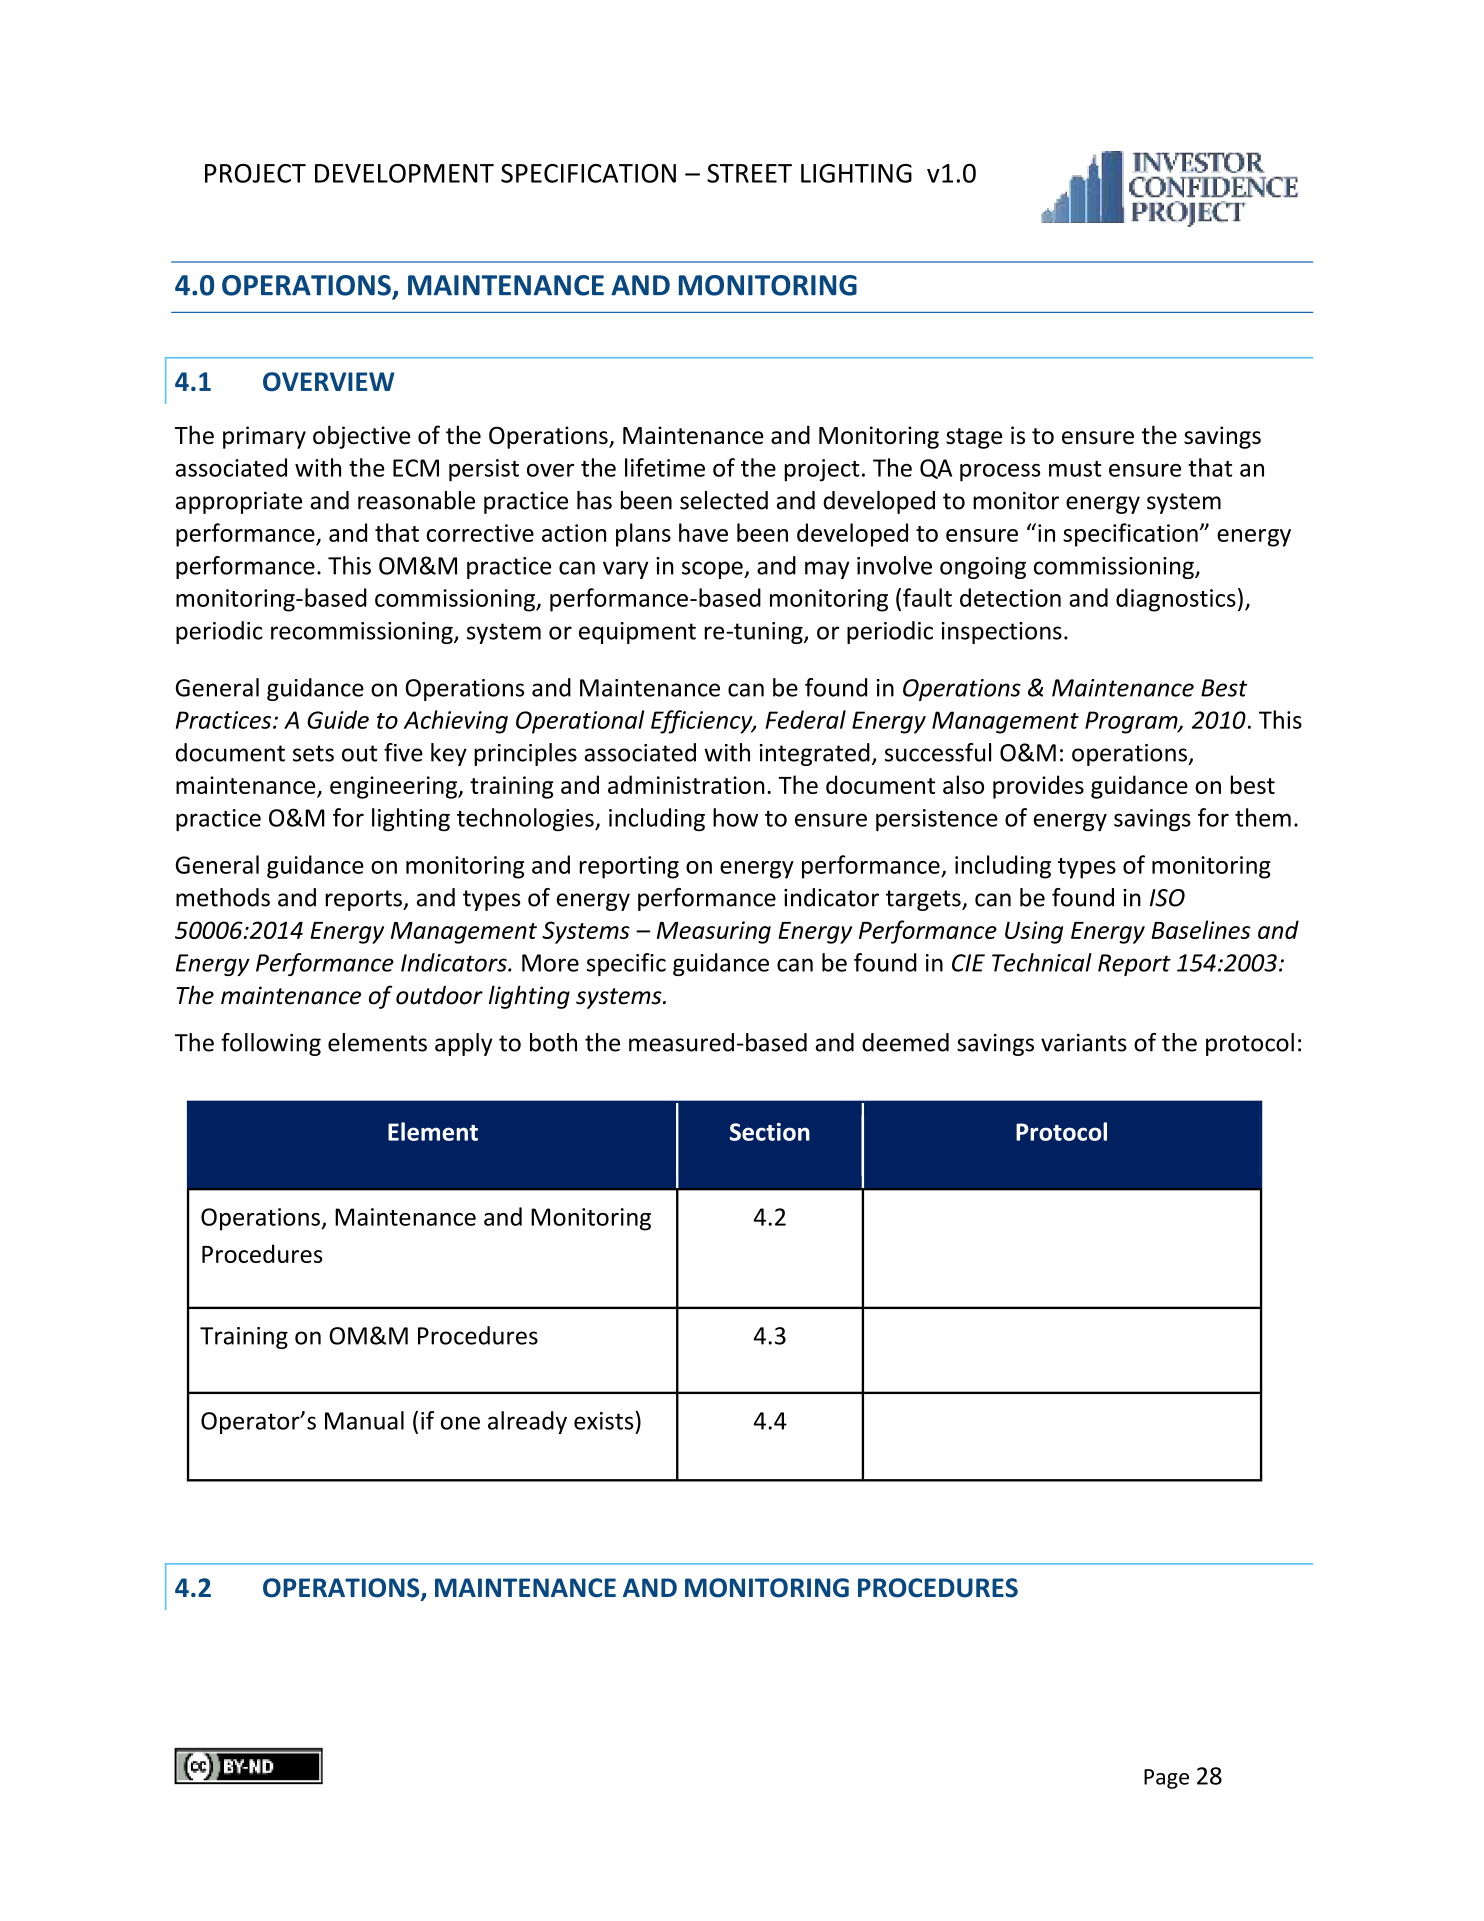 This page has width=1484, height=1921. I want to click on Manual, so click(364, 1420).
